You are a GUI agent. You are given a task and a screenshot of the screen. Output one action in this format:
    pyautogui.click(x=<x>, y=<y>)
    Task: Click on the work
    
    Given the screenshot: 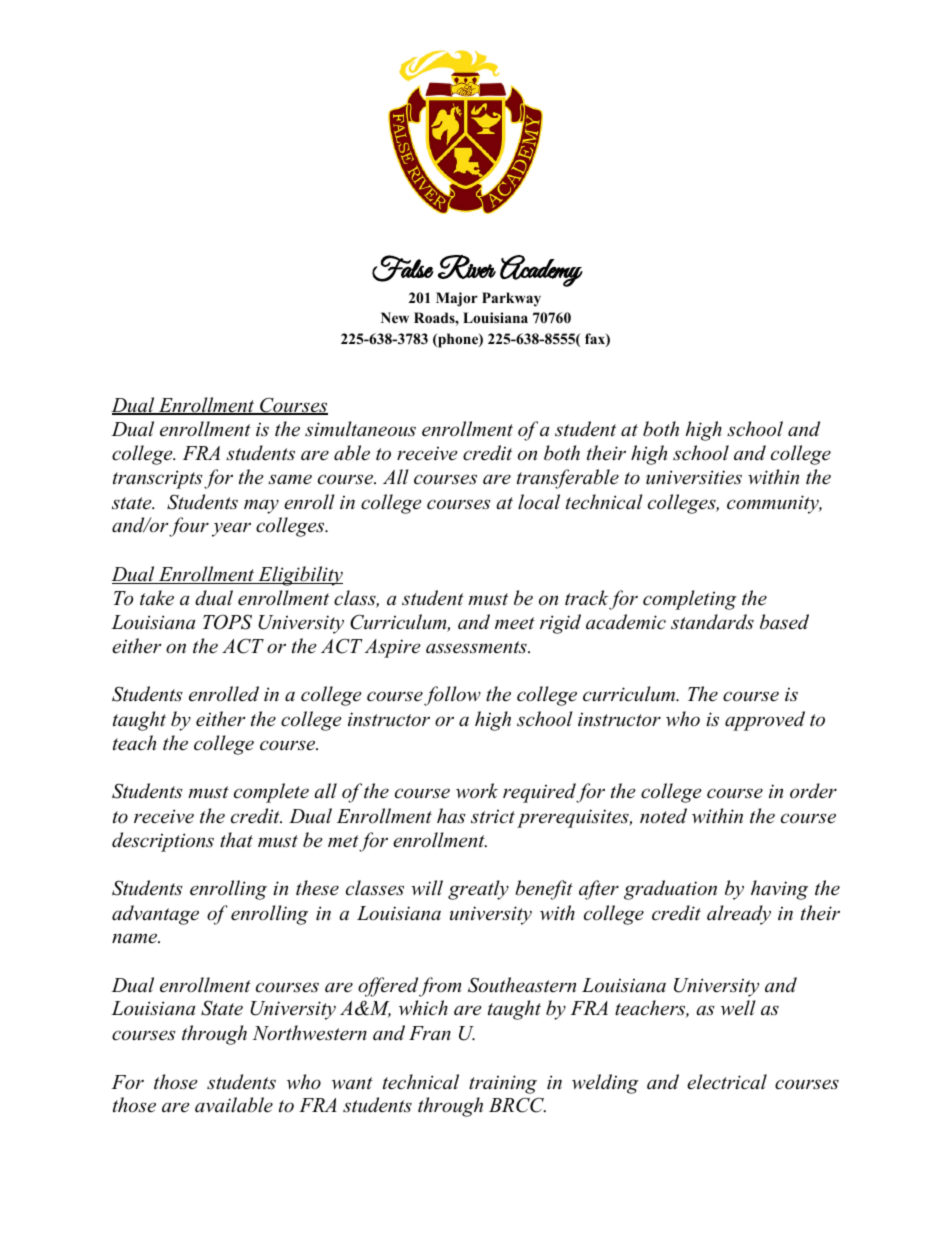 What is the action you would take?
    pyautogui.click(x=477, y=791)
